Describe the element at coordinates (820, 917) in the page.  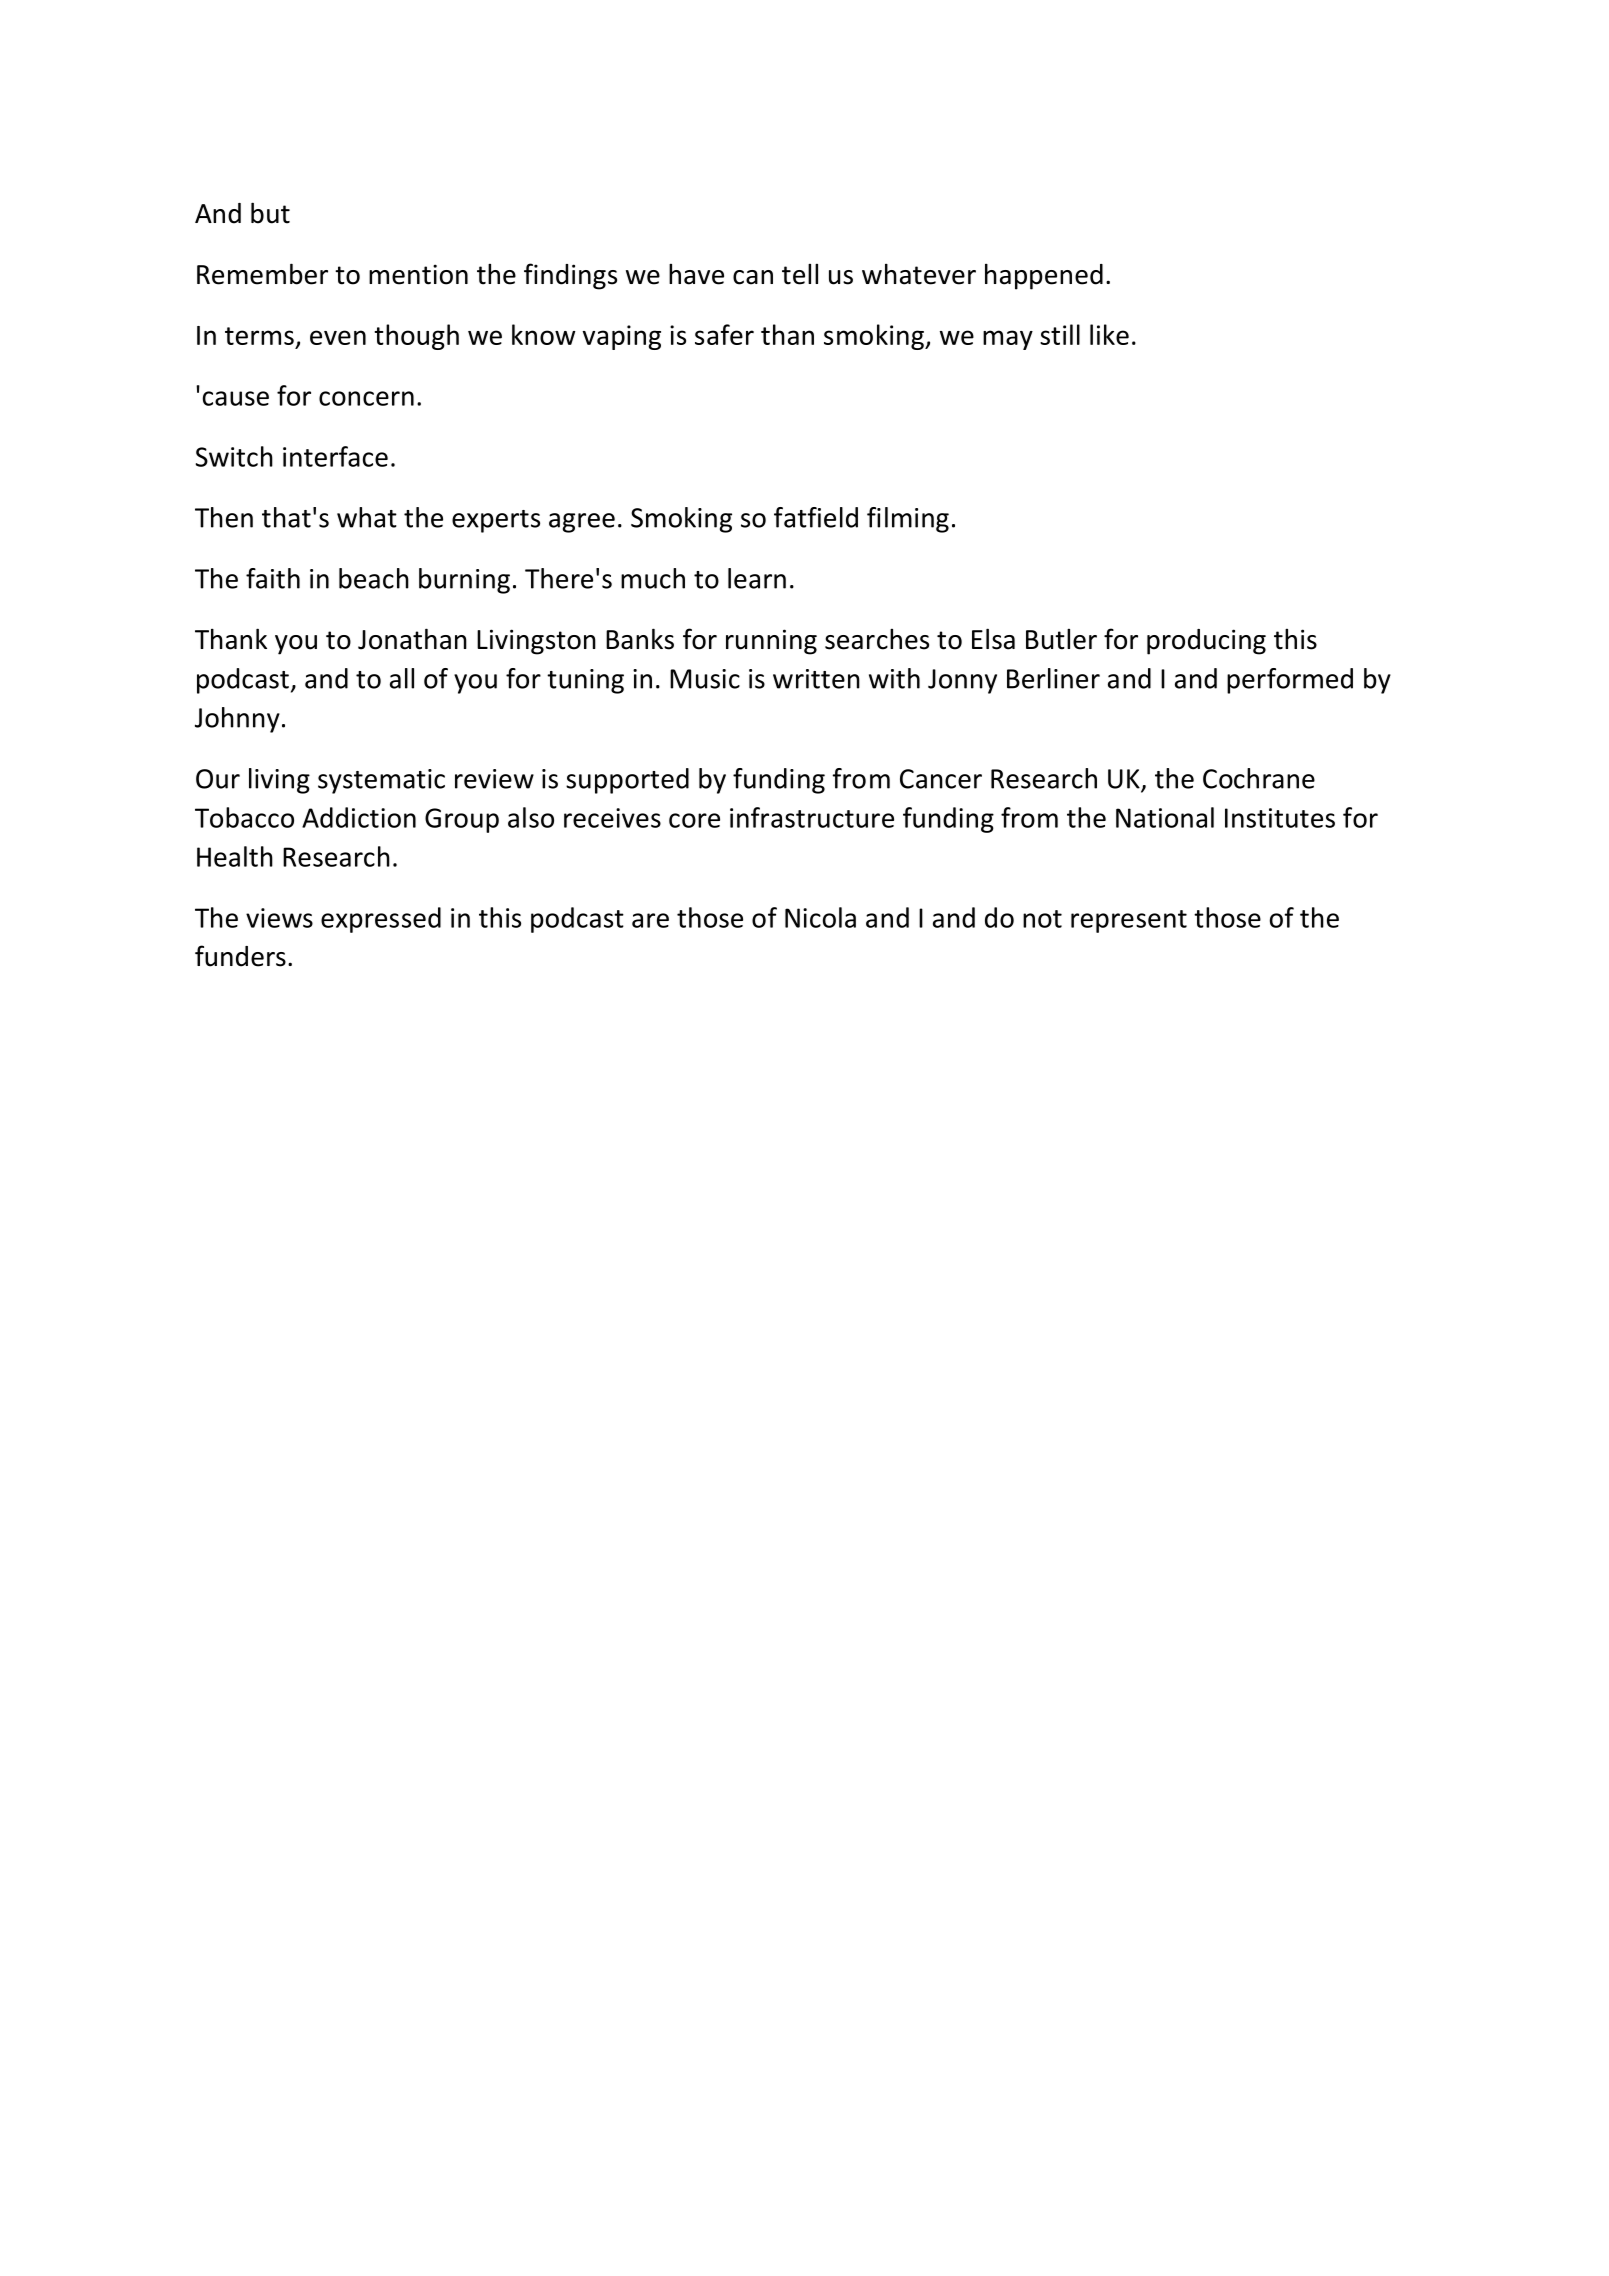
I see `Nicola` at that location.
